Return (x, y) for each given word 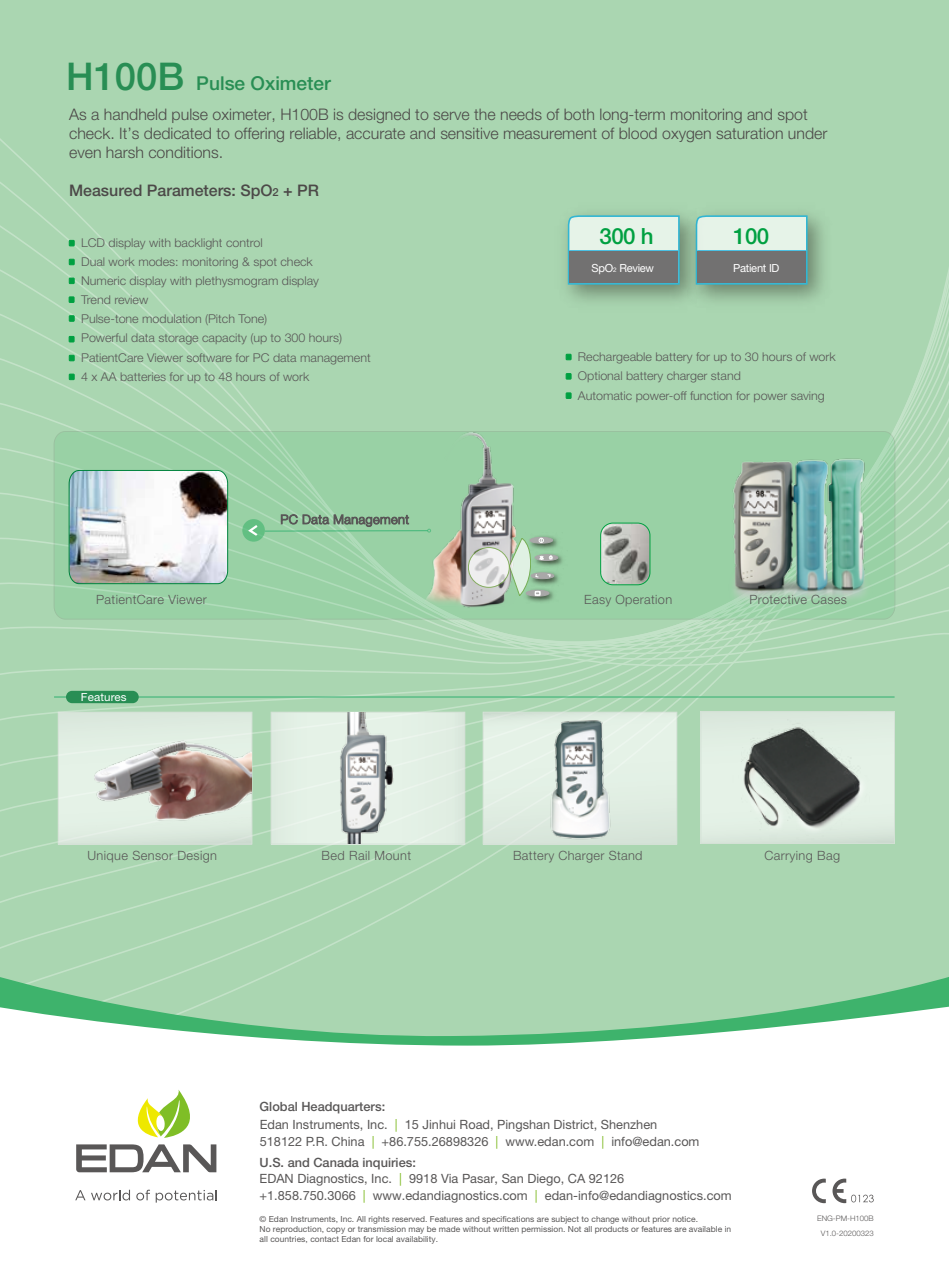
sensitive (469, 133)
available (705, 1229)
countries (288, 1239)
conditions (185, 152)
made (449, 1229)
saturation (750, 133)
